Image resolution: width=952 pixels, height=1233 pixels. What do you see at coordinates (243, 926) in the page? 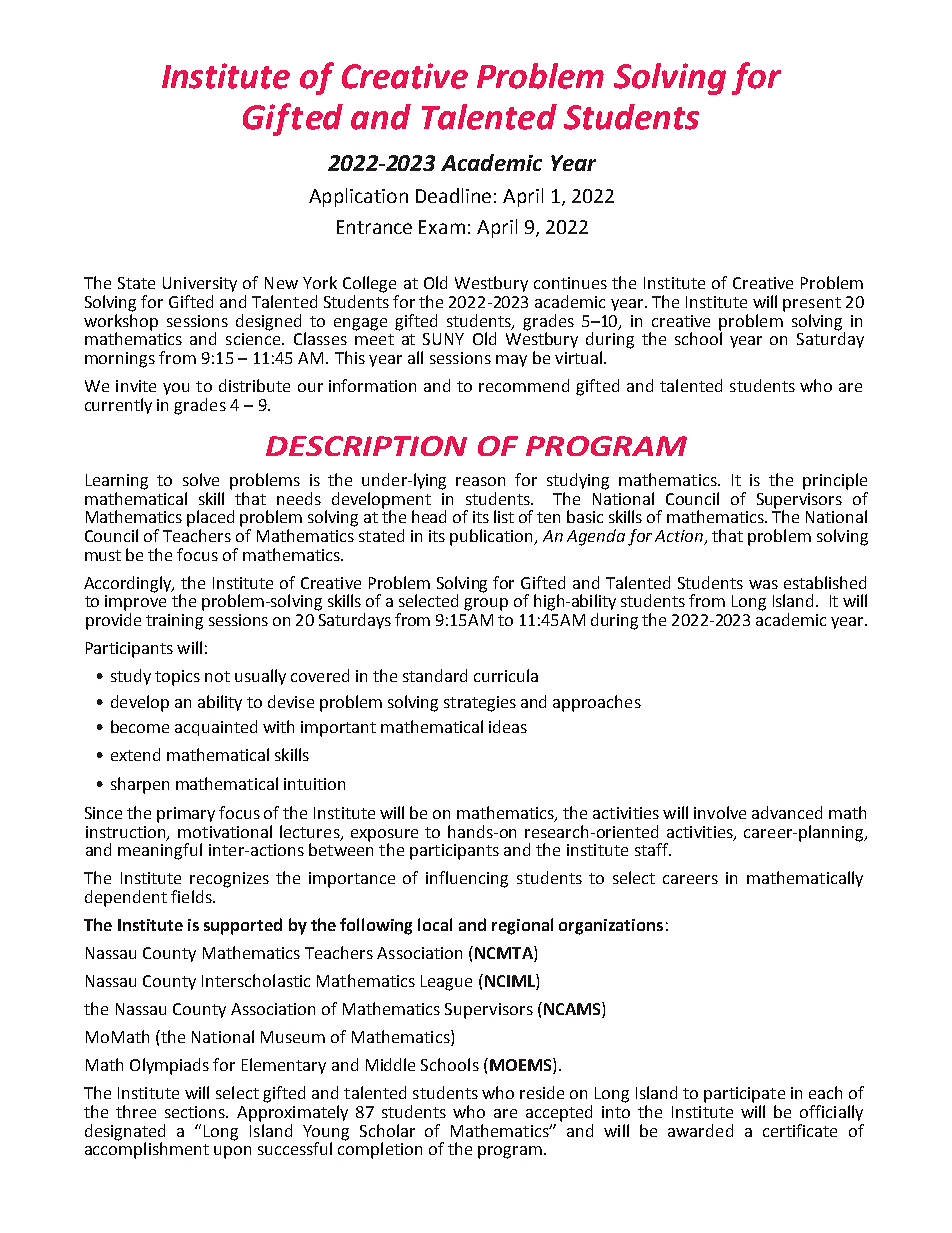
I see `supported` at bounding box center [243, 926].
